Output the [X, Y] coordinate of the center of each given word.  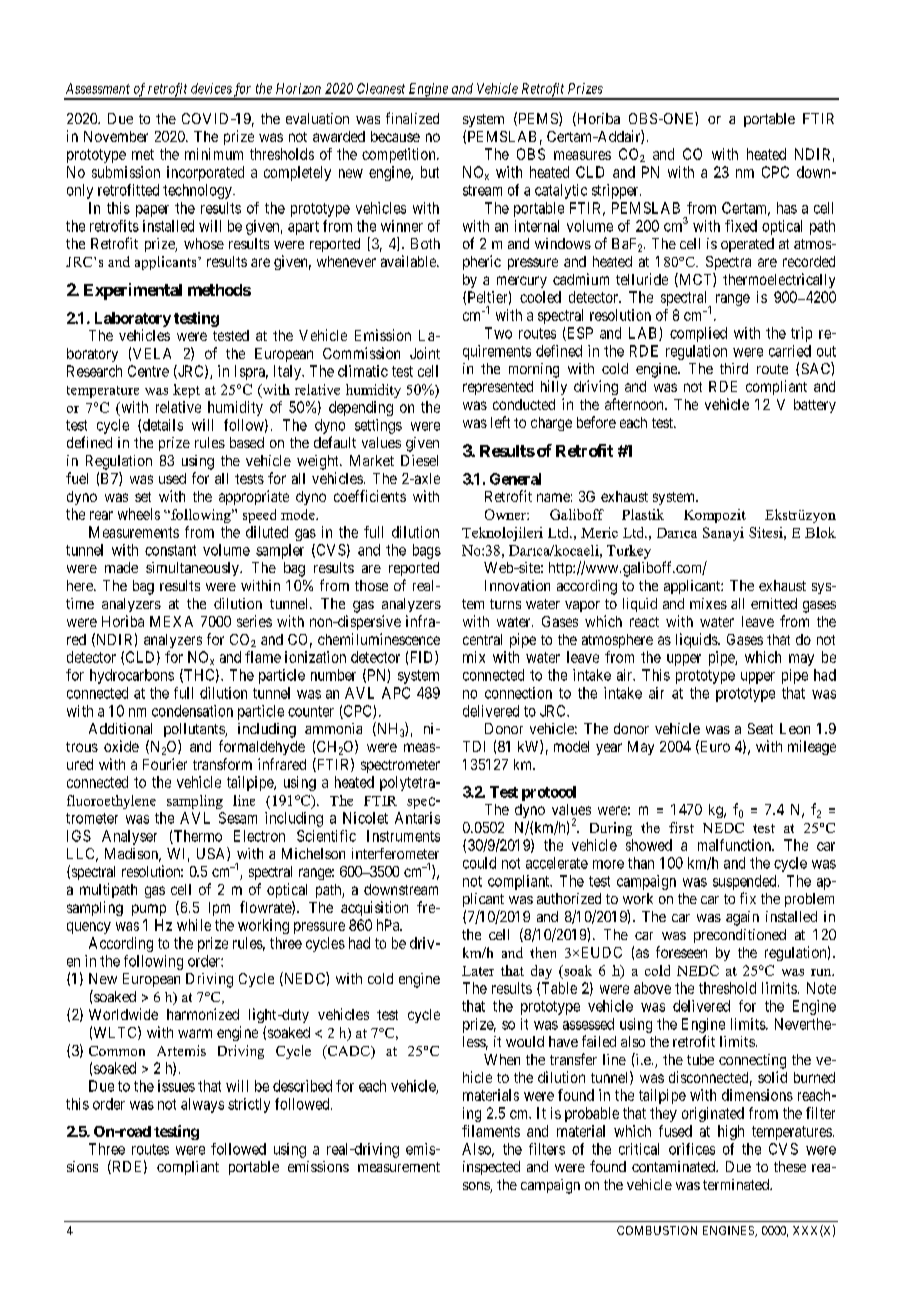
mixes [708, 603]
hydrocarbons [132, 676]
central [482, 639]
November [116, 136]
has [787, 208]
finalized [412, 118]
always [202, 1105]
